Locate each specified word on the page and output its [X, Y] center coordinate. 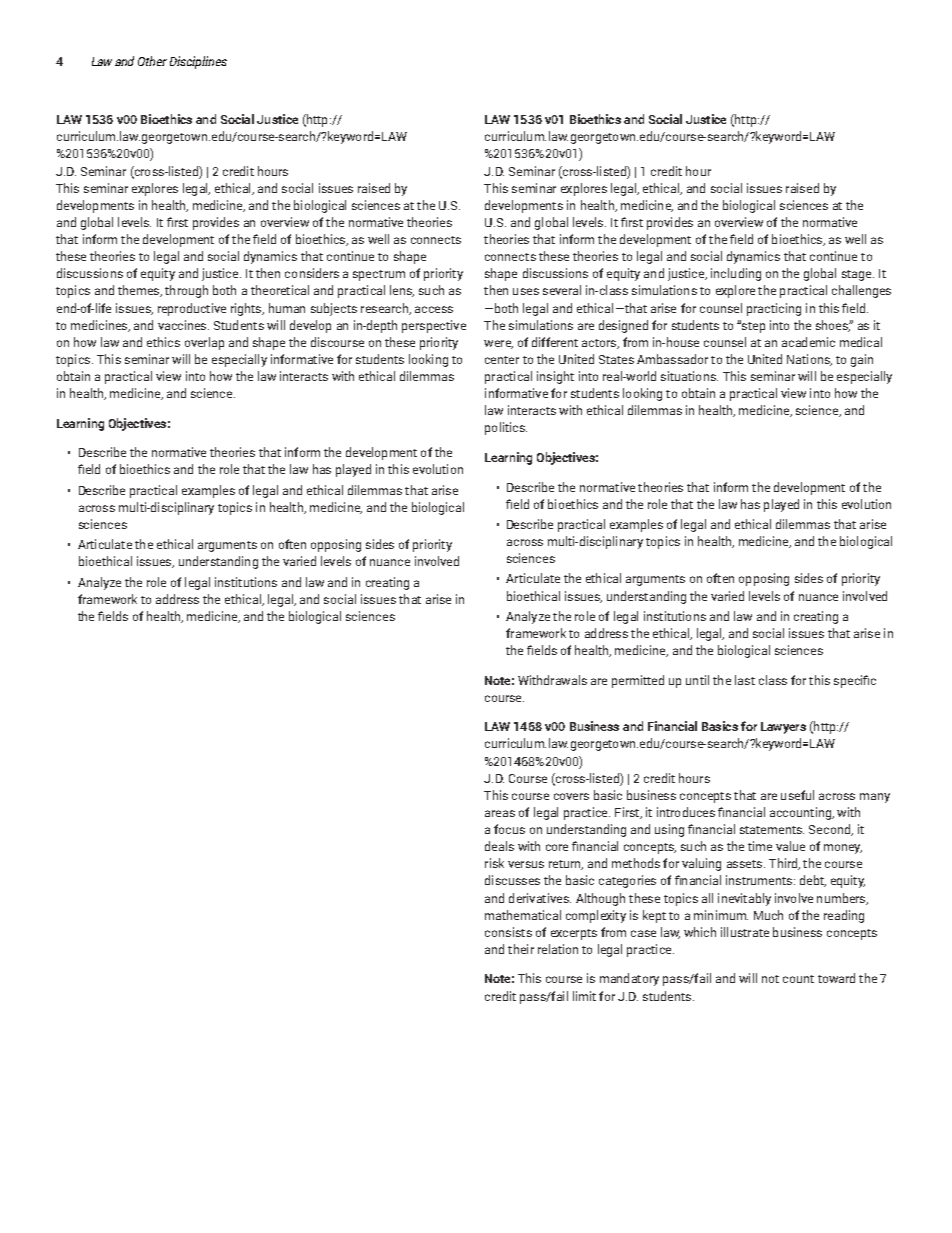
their [521, 949]
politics [506, 428]
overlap [204, 343]
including [736, 274]
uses [526, 291]
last [745, 680]
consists [508, 932]
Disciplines [198, 62]
